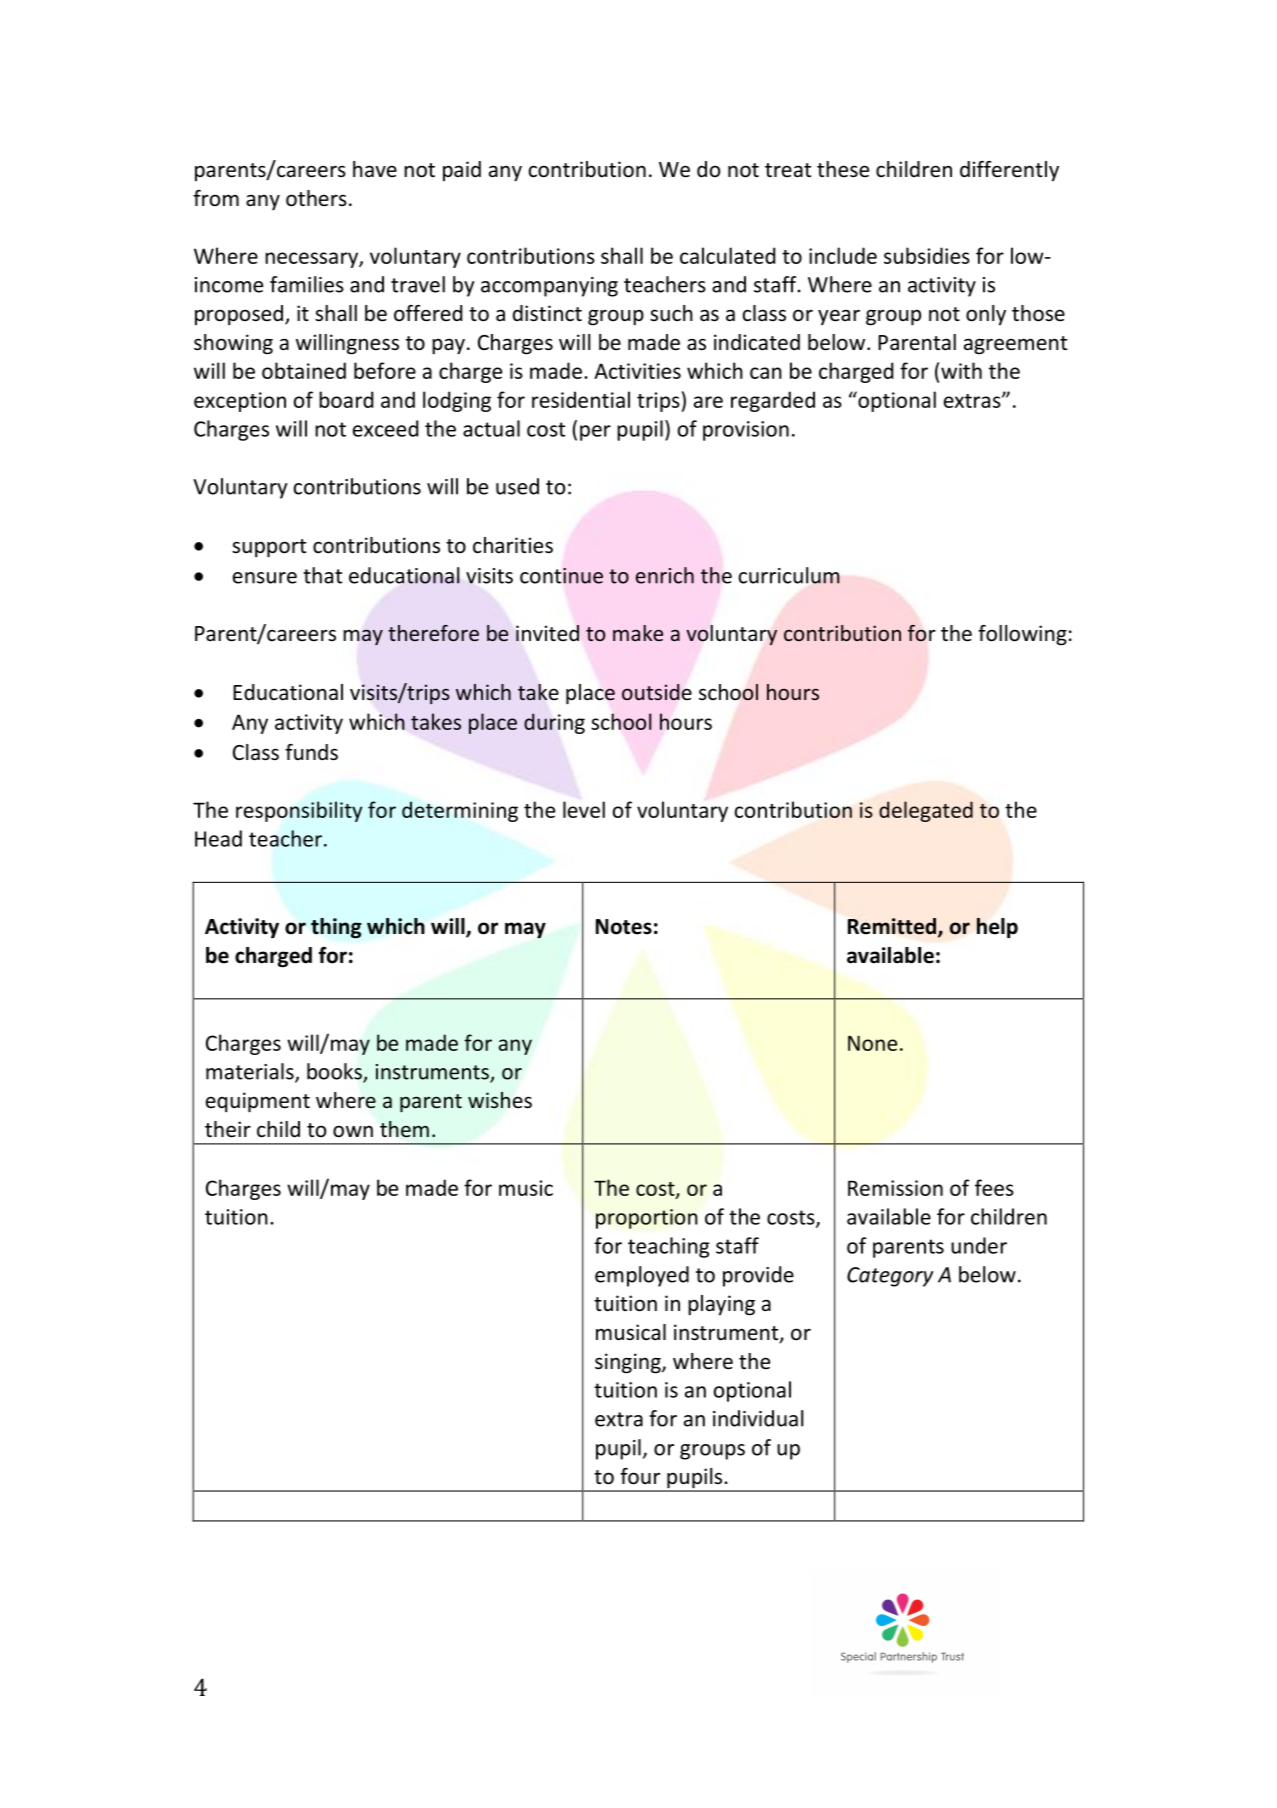 This screenshot has width=1277, height=1808. What do you see at coordinates (316, 198) in the screenshot?
I see `others` at bounding box center [316, 198].
